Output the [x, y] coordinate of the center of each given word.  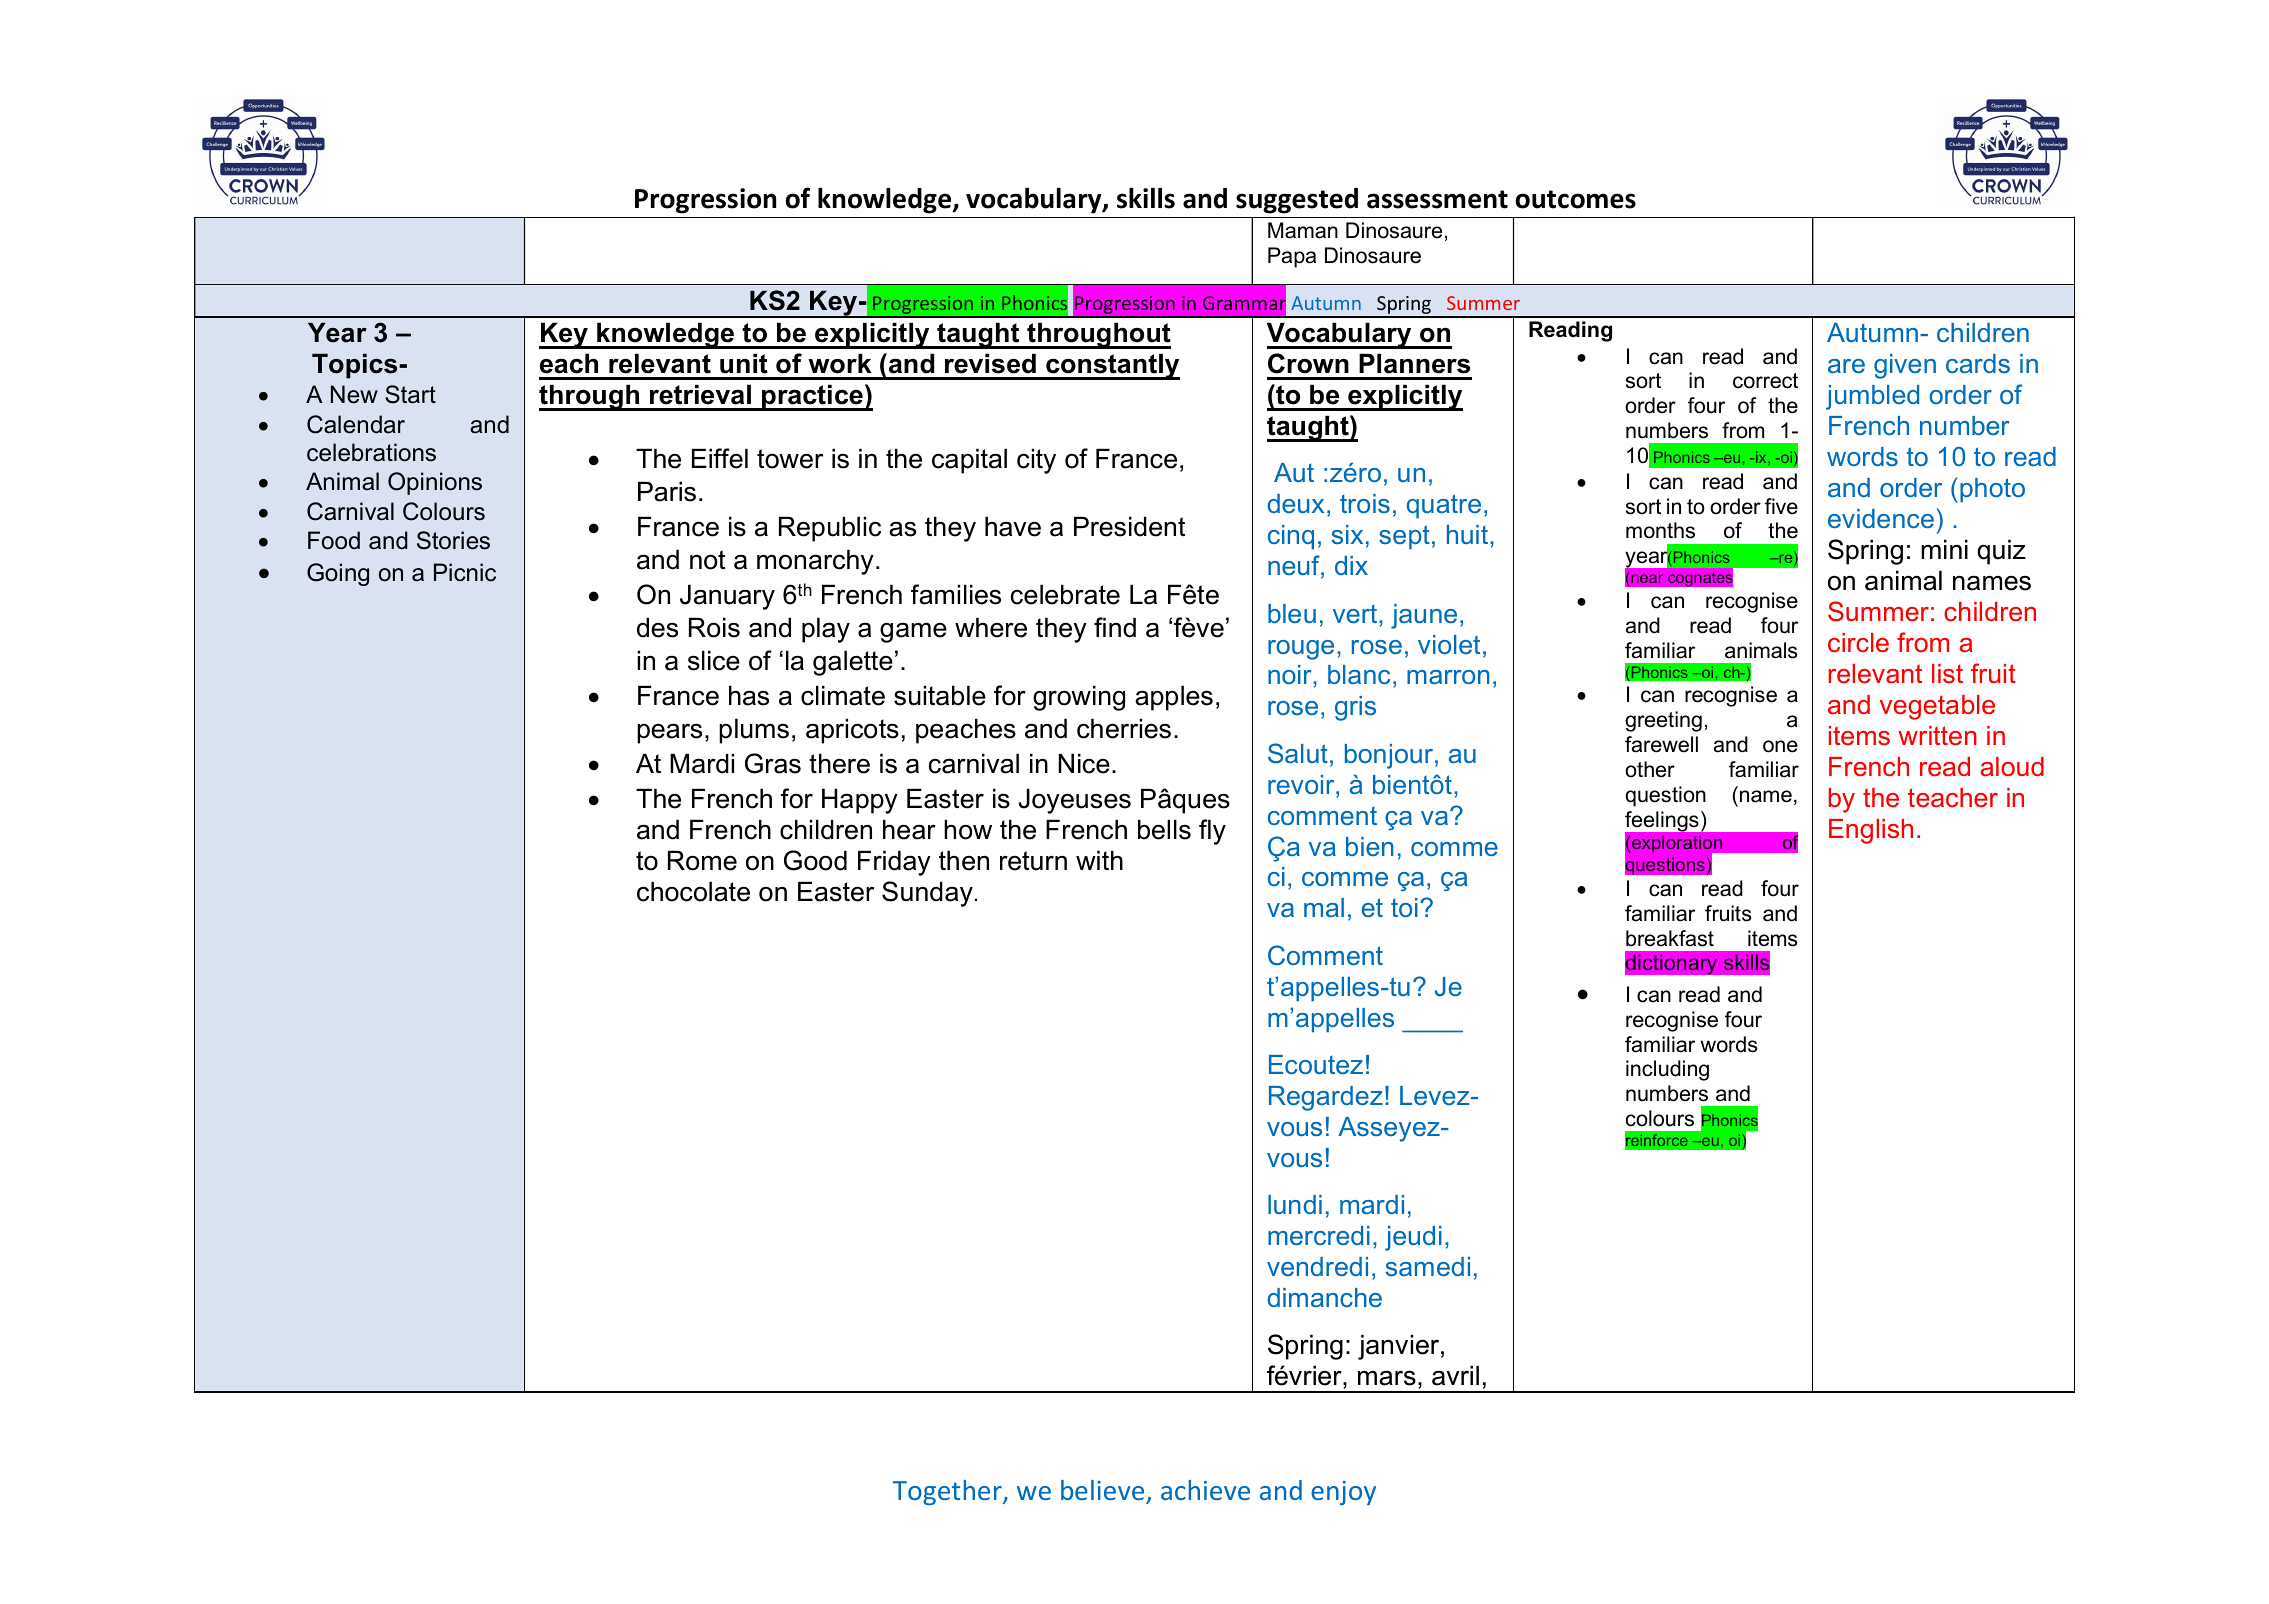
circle [1858, 643]
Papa [1292, 257]
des [657, 627]
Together [948, 1492]
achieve [1205, 1490]
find [1115, 627]
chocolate [693, 891]
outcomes [1576, 199]
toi [1404, 907]
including [1667, 1070]
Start [410, 394]
